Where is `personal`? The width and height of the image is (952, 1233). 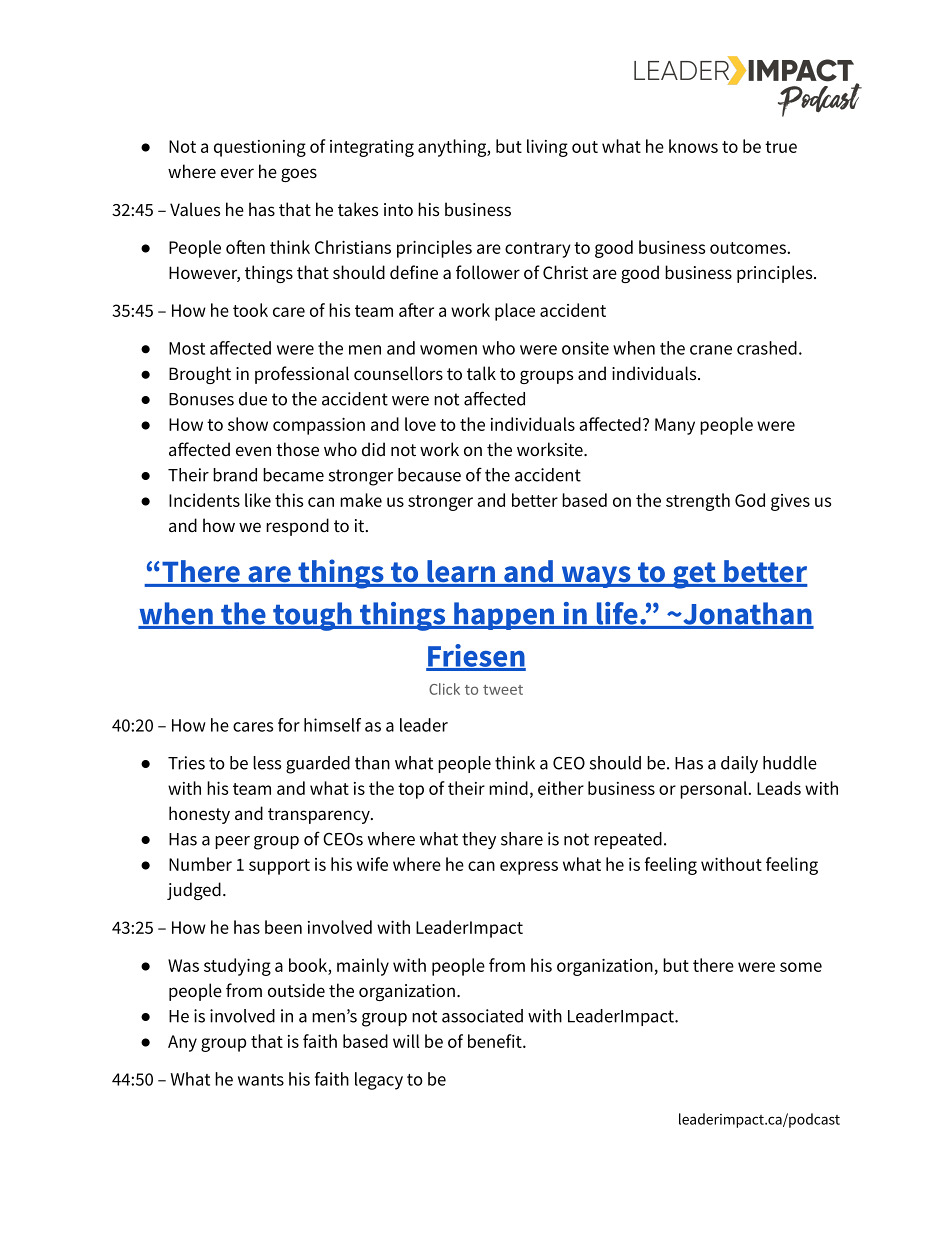
personal is located at coordinates (714, 790).
